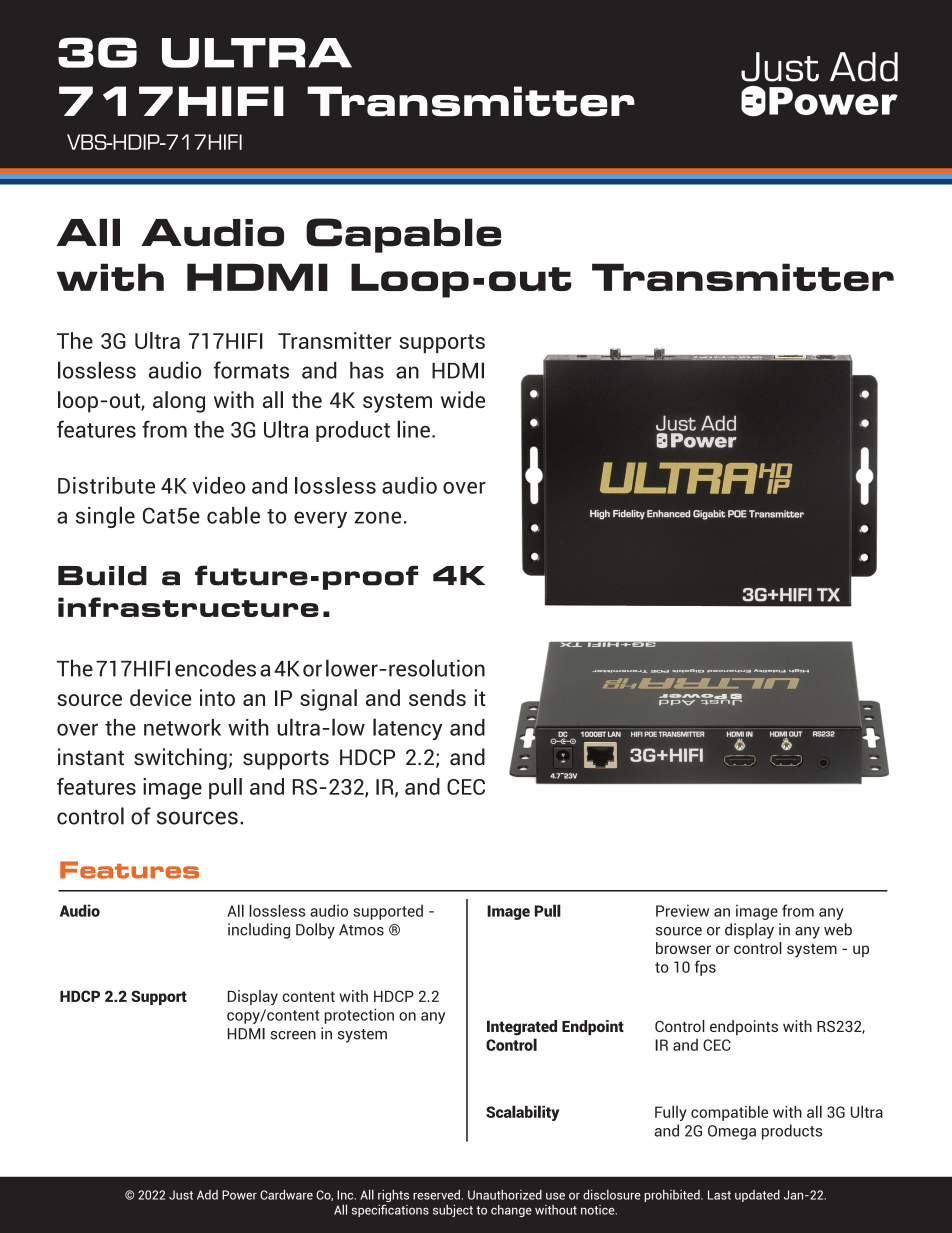  Describe the element at coordinates (403, 235) in the page. I see `Capable` at that location.
